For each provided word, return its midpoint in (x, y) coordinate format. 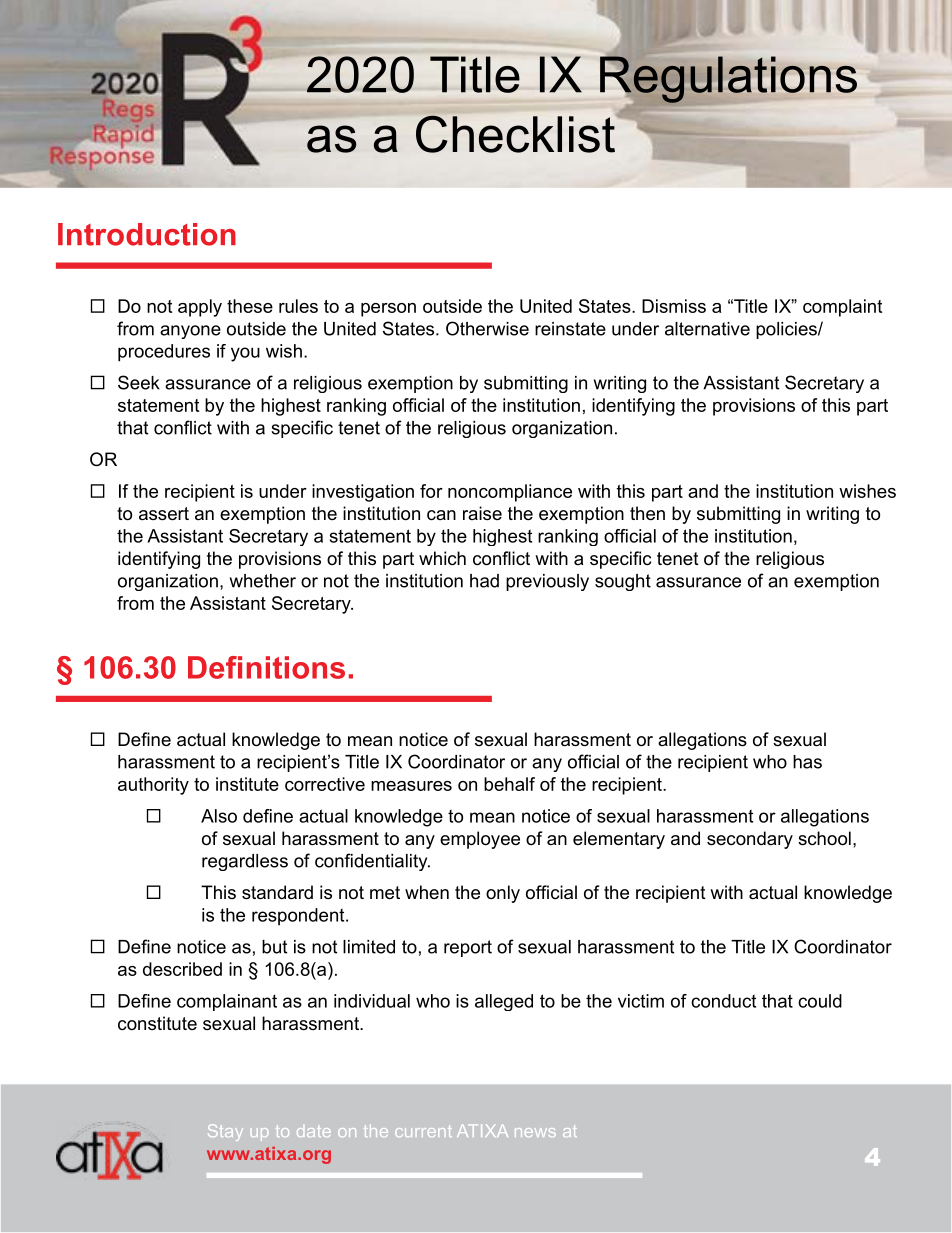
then (647, 513)
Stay (225, 1132)
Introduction (147, 234)
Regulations (728, 79)
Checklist (517, 133)
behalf (509, 784)
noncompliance (510, 493)
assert (164, 514)
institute (247, 784)
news (535, 1132)
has (807, 762)
